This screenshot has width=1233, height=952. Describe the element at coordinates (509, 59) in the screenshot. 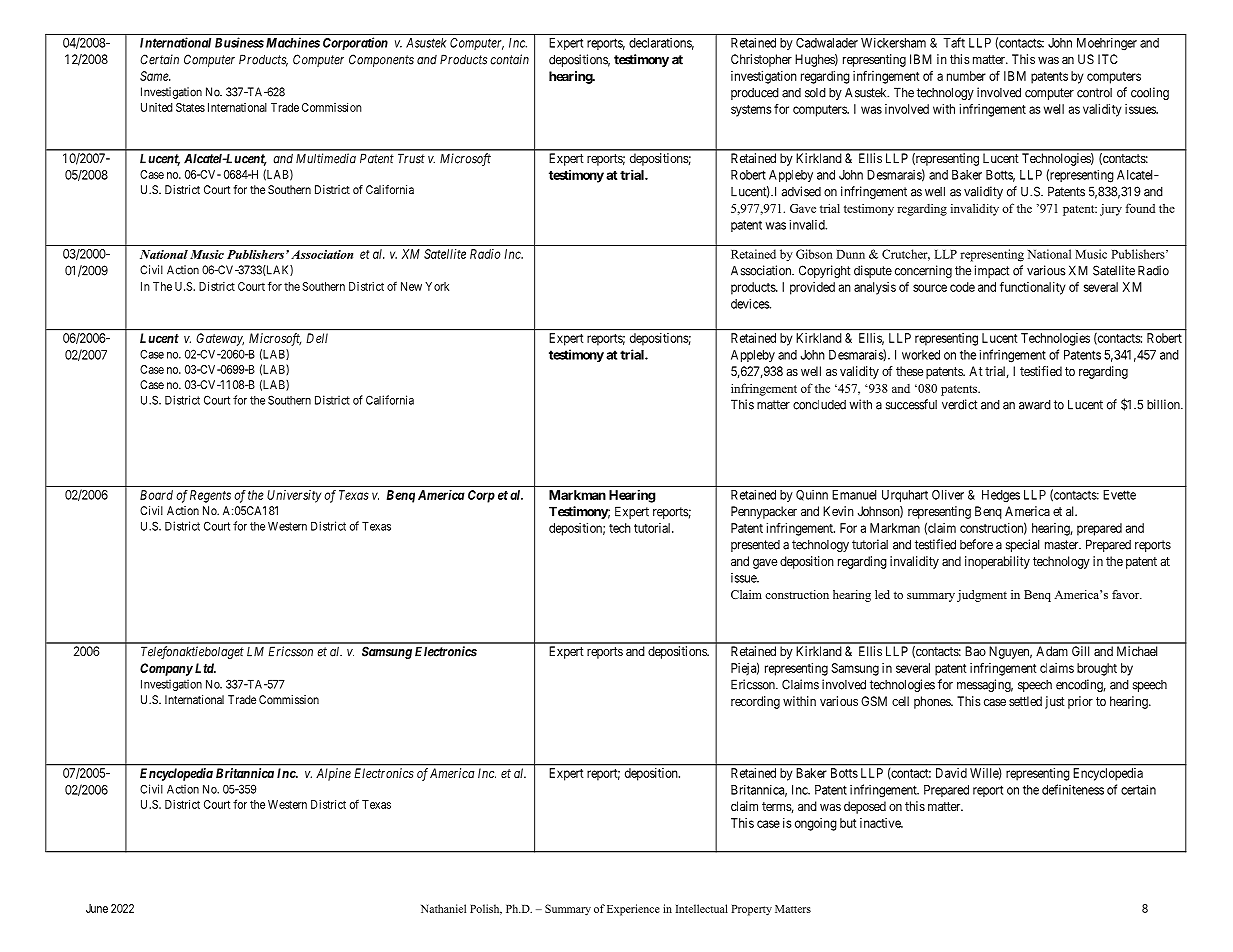

I see `contain` at that location.
